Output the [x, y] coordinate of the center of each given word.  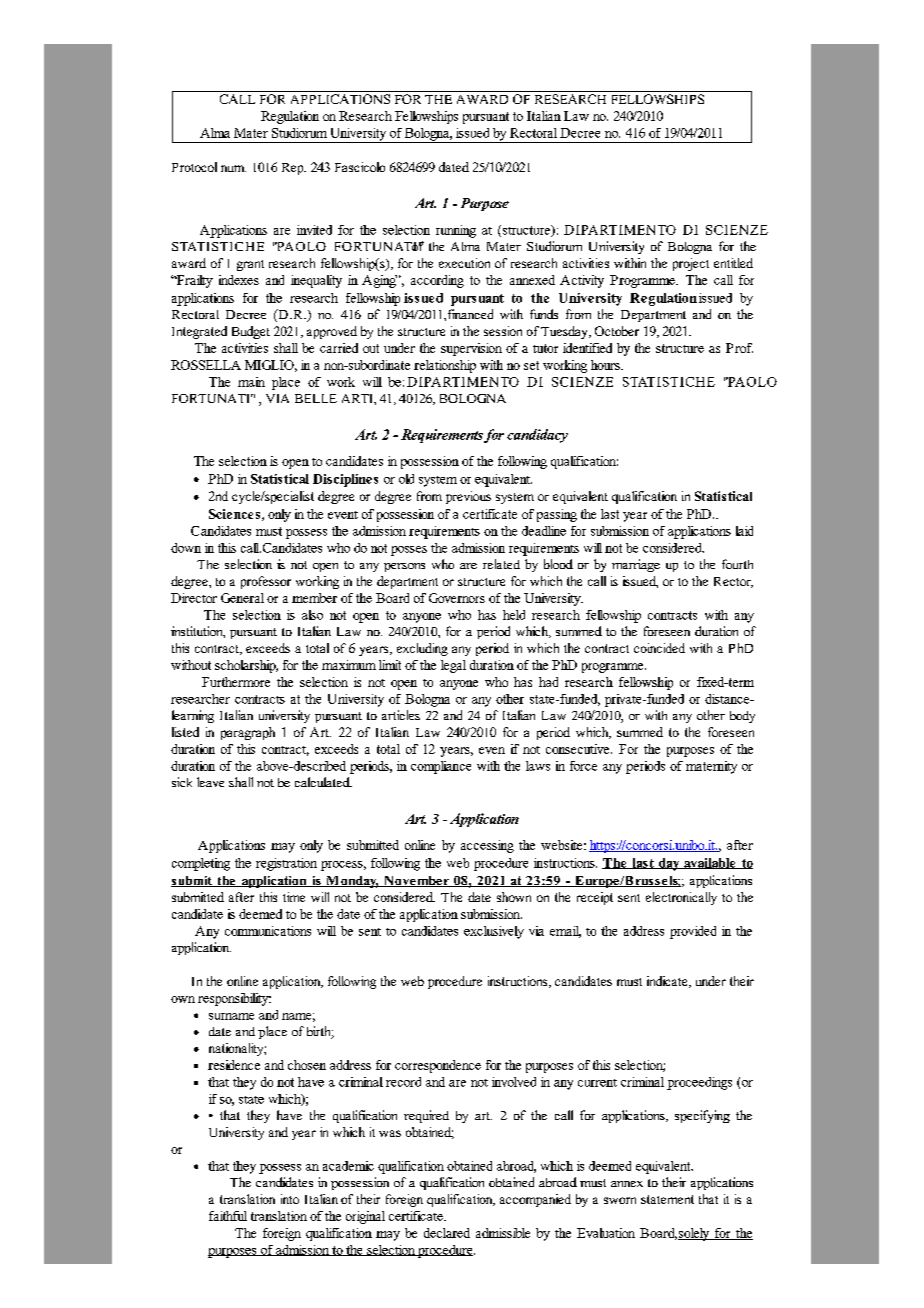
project [691, 264]
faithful [228, 1216]
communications [268, 931]
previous [468, 497]
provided [693, 932]
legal [453, 666]
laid [744, 531]
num [233, 168]
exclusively [494, 932]
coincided [659, 648]
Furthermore [236, 682]
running [456, 231]
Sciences [234, 514]
